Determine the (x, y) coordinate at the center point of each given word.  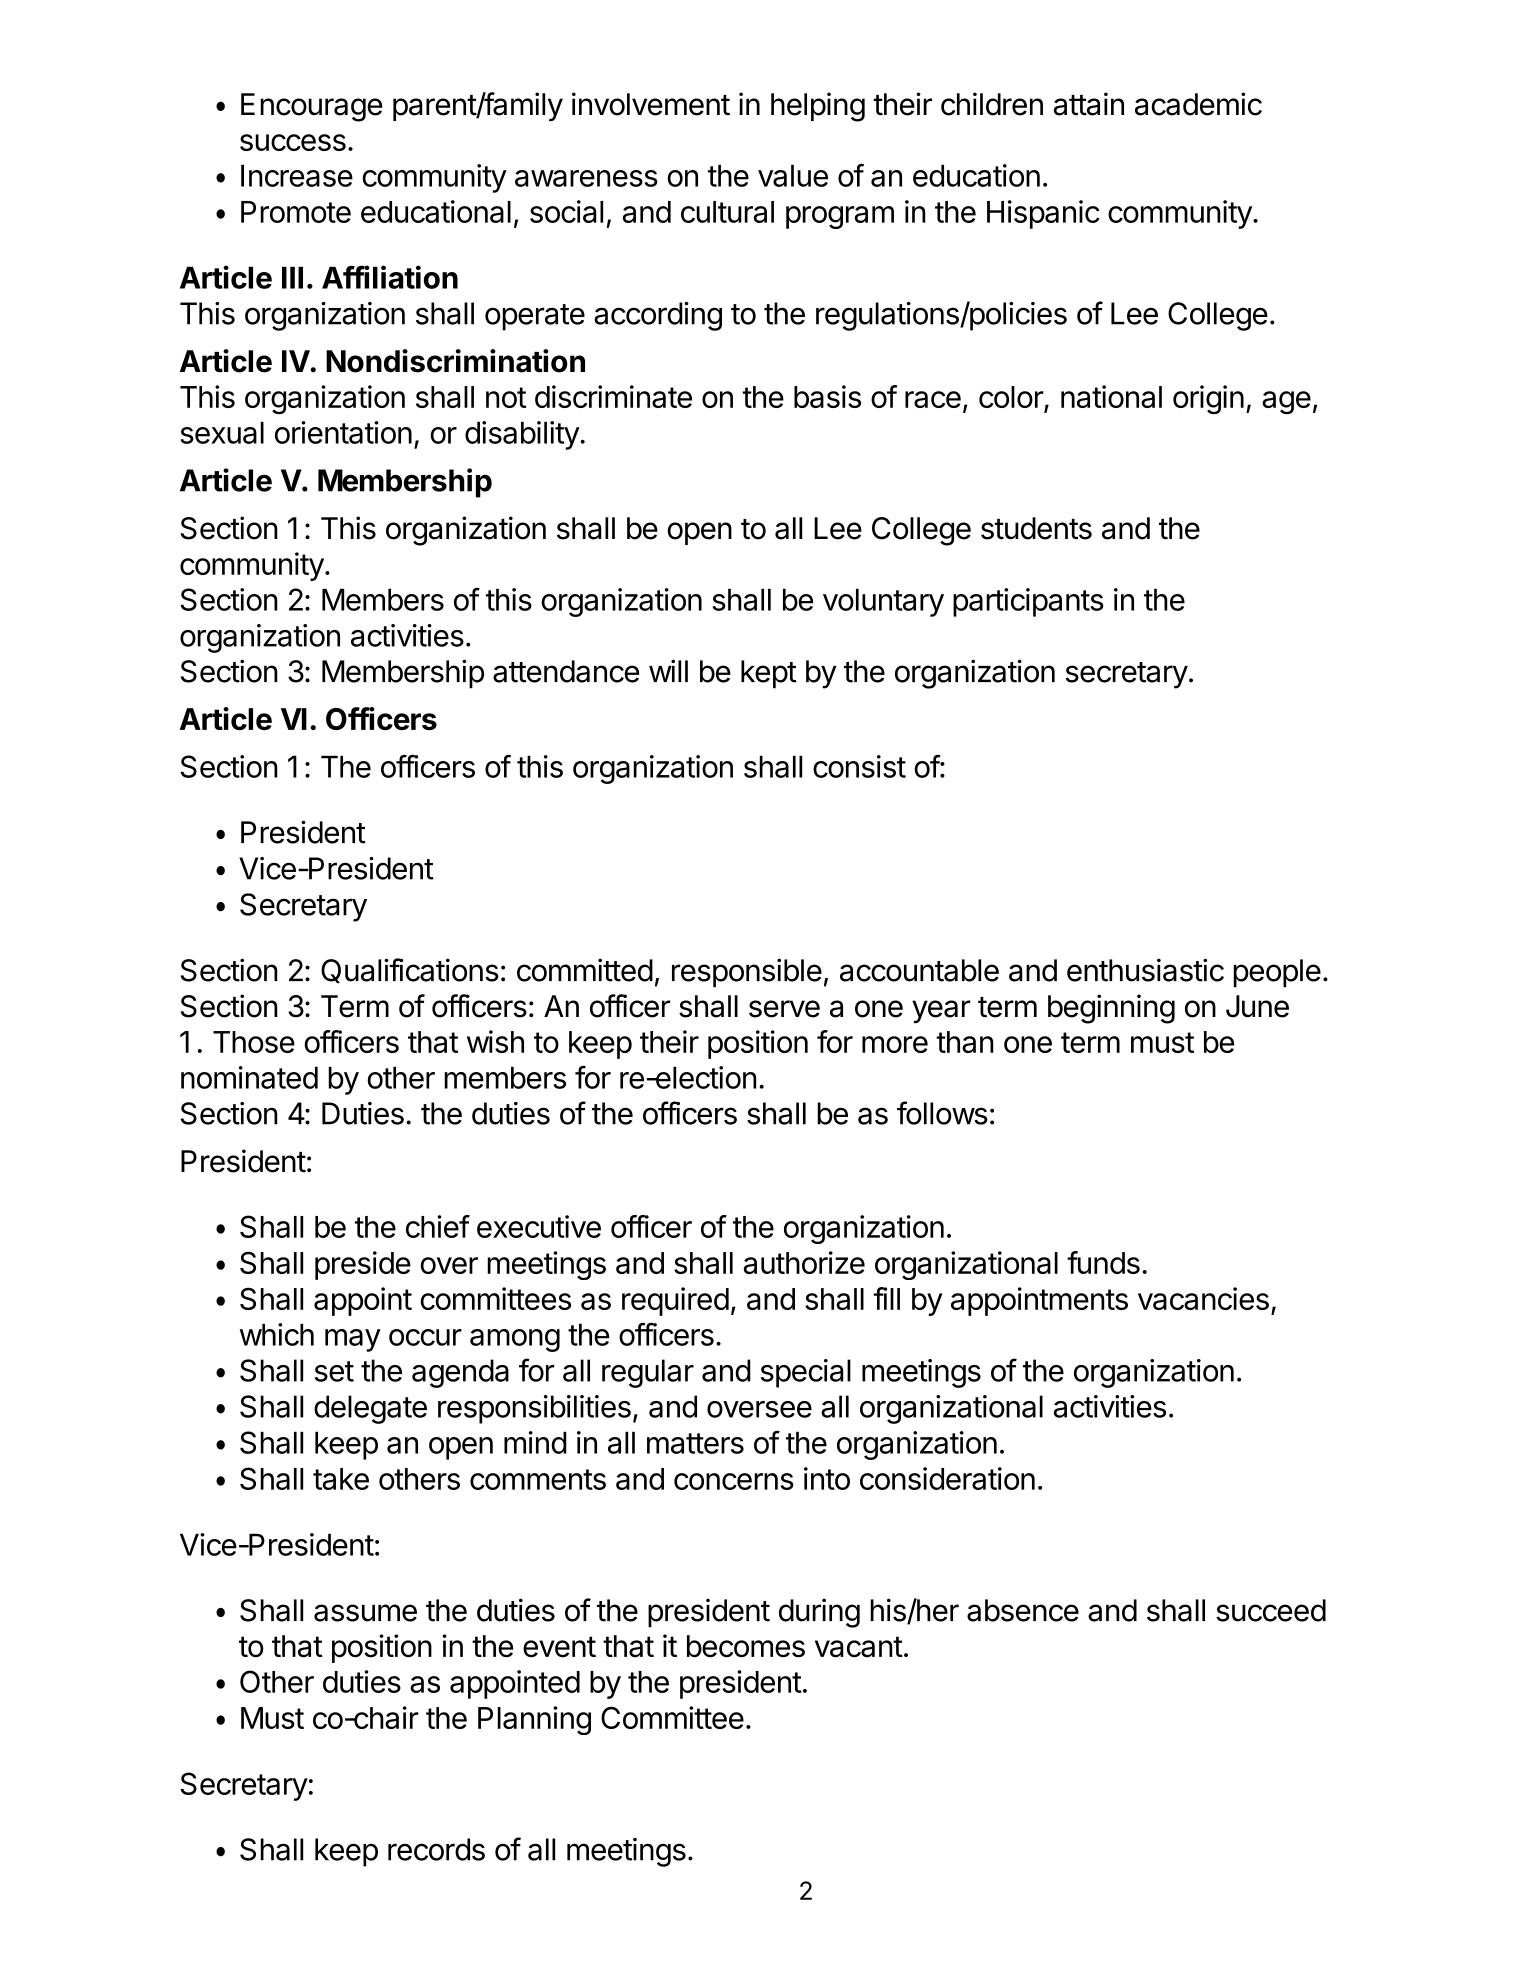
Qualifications (410, 970)
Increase (297, 175)
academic (1198, 104)
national (1111, 396)
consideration (947, 1478)
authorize (804, 1262)
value (793, 175)
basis (827, 396)
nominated (249, 1077)
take (341, 1479)
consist (859, 766)
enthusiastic (1145, 970)
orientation (343, 432)
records (436, 1849)
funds (1103, 1262)
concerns (734, 1481)
